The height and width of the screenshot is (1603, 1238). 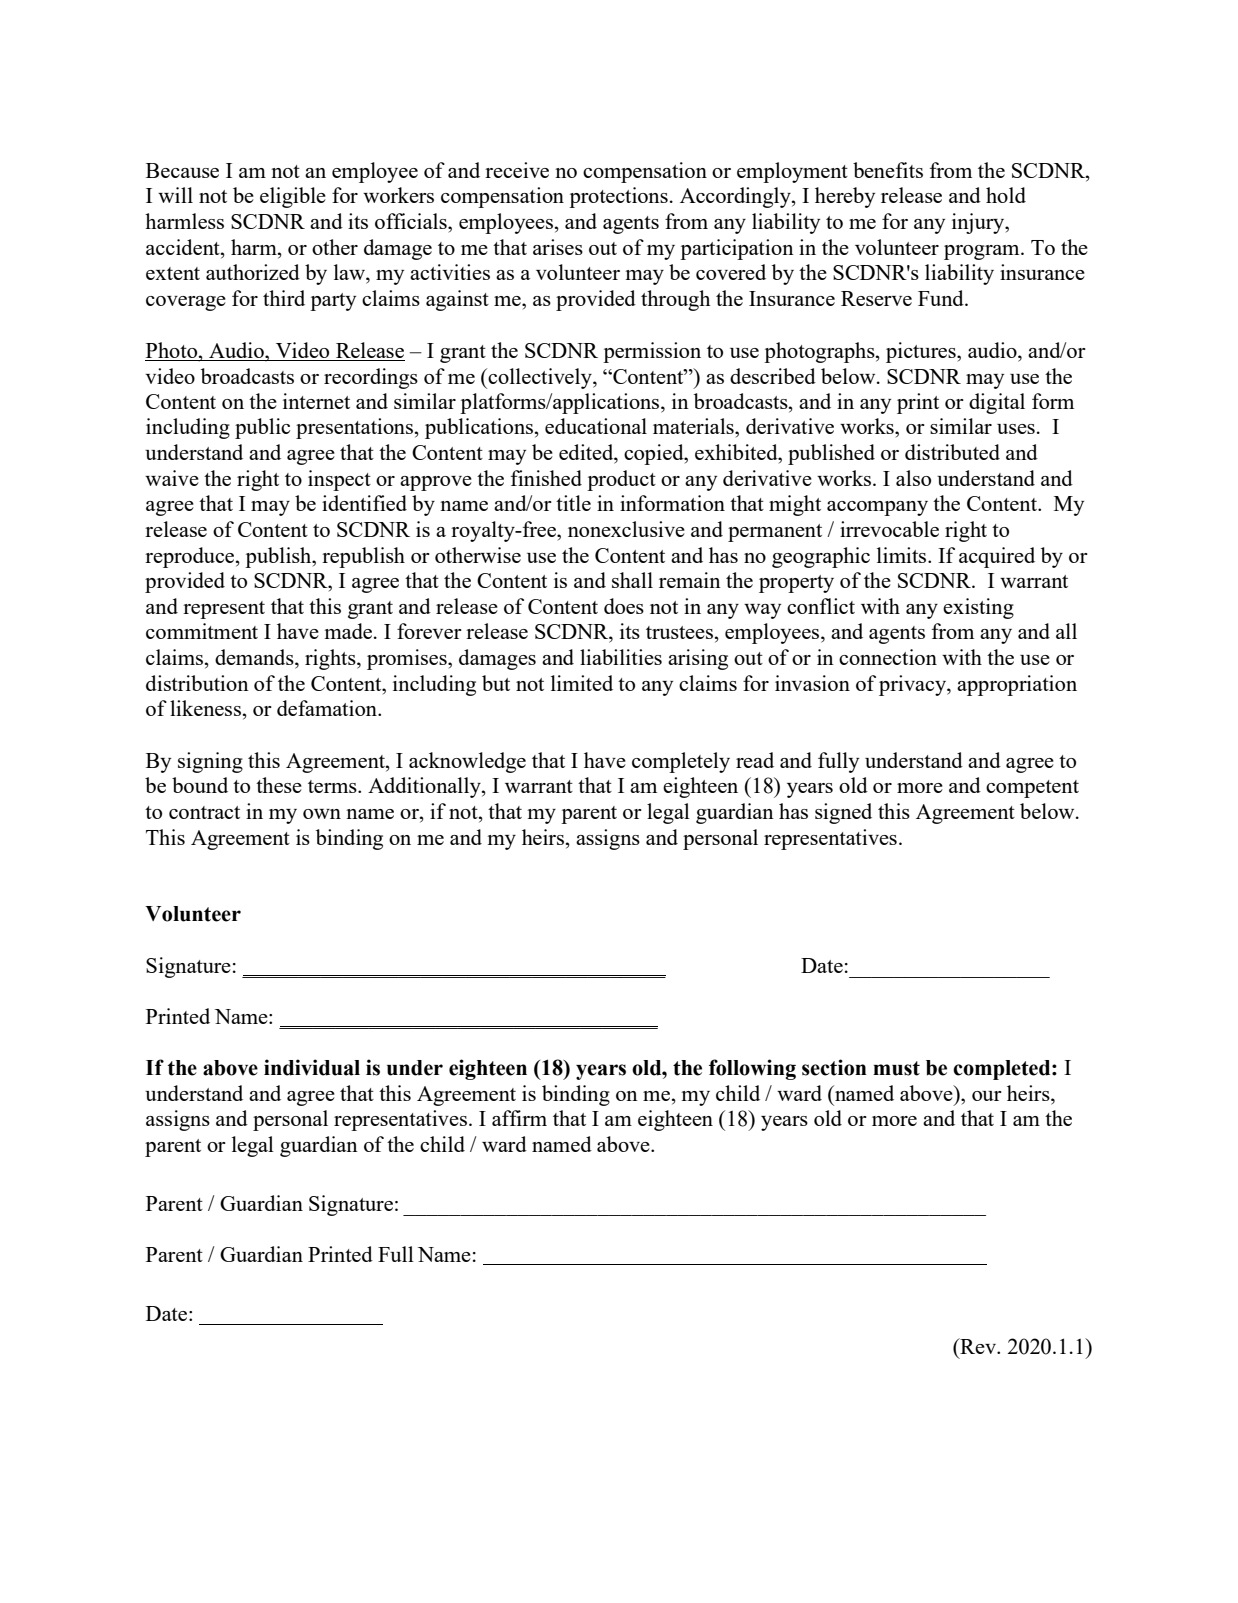 What do you see at coordinates (312, 1067) in the screenshot?
I see `individual` at bounding box center [312, 1067].
